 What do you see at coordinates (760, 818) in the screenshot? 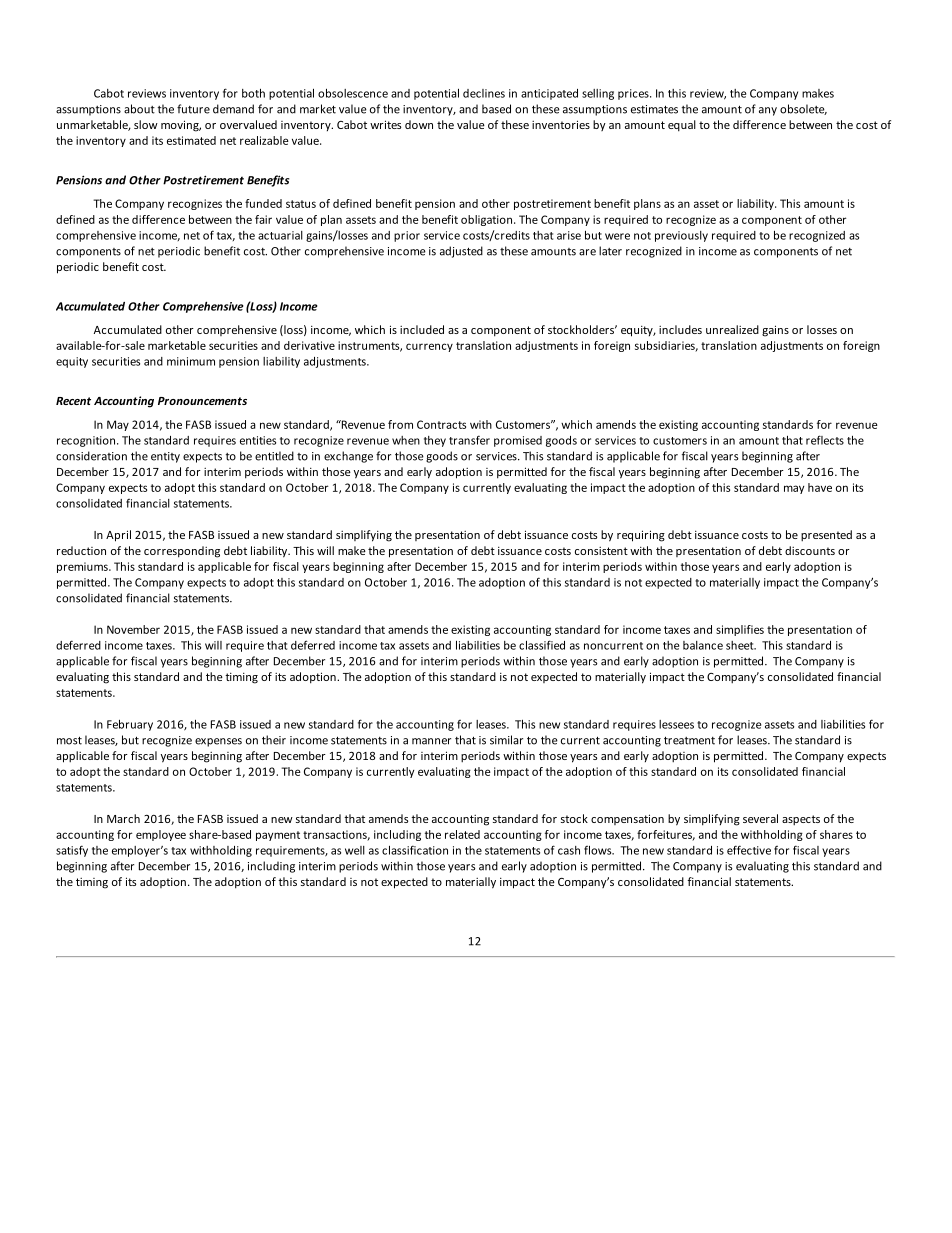
I see `several` at bounding box center [760, 818].
